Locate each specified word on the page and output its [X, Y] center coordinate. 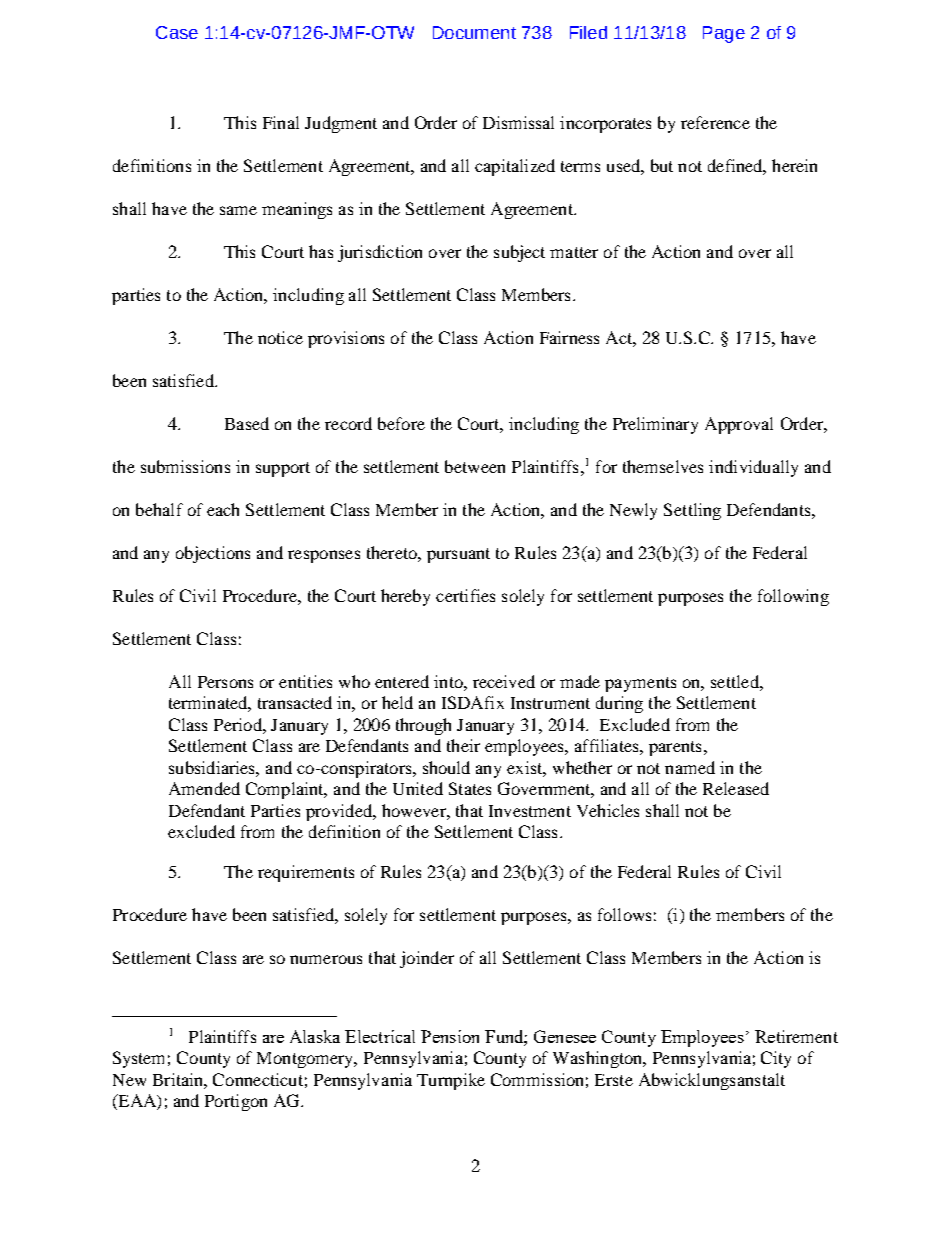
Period [239, 724]
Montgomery [306, 1060]
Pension [450, 1036]
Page [724, 34]
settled [736, 681]
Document [474, 32]
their [463, 745]
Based [247, 423]
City [776, 1059]
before [401, 423]
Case [177, 32]
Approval [739, 425]
